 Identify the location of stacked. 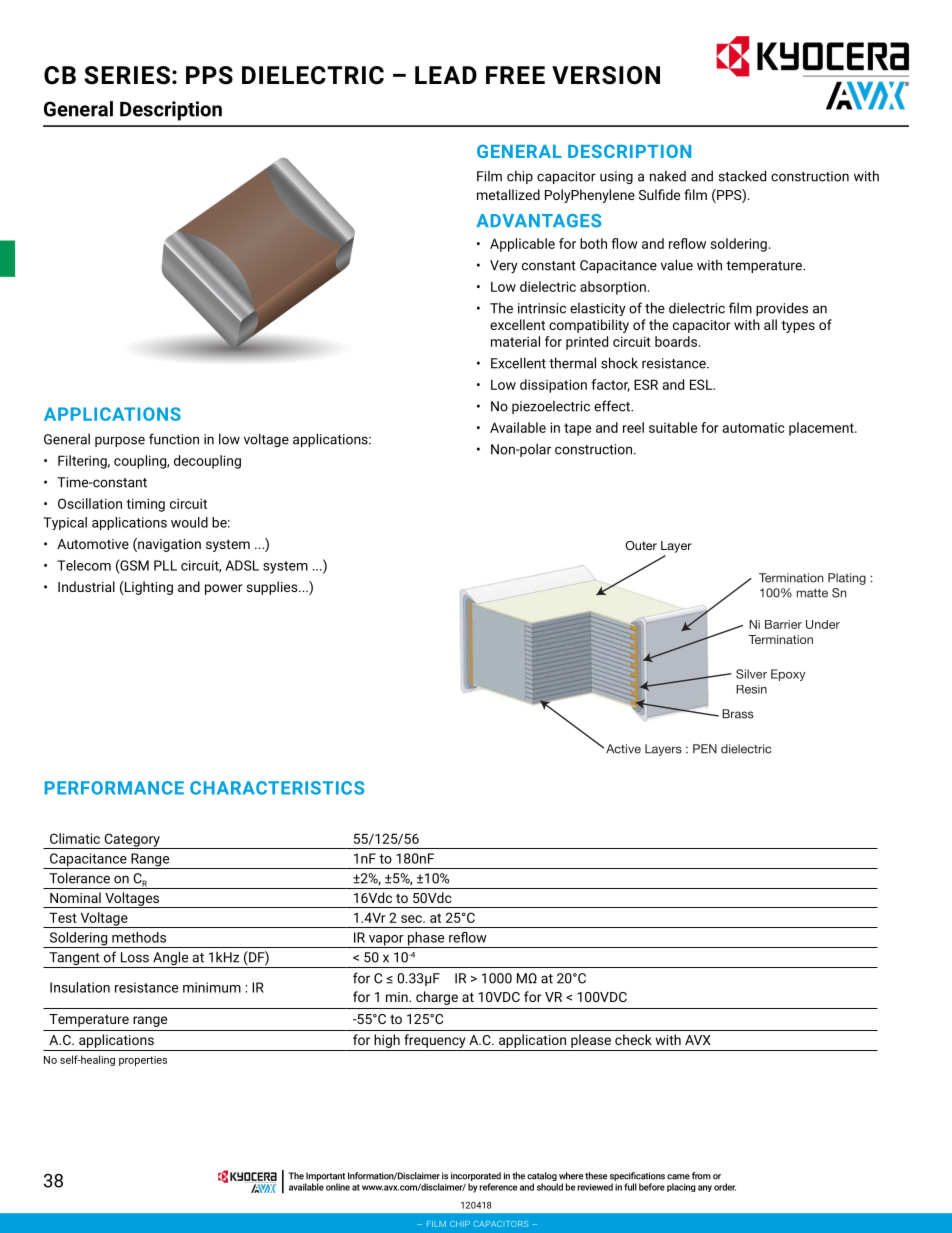
(742, 176).
